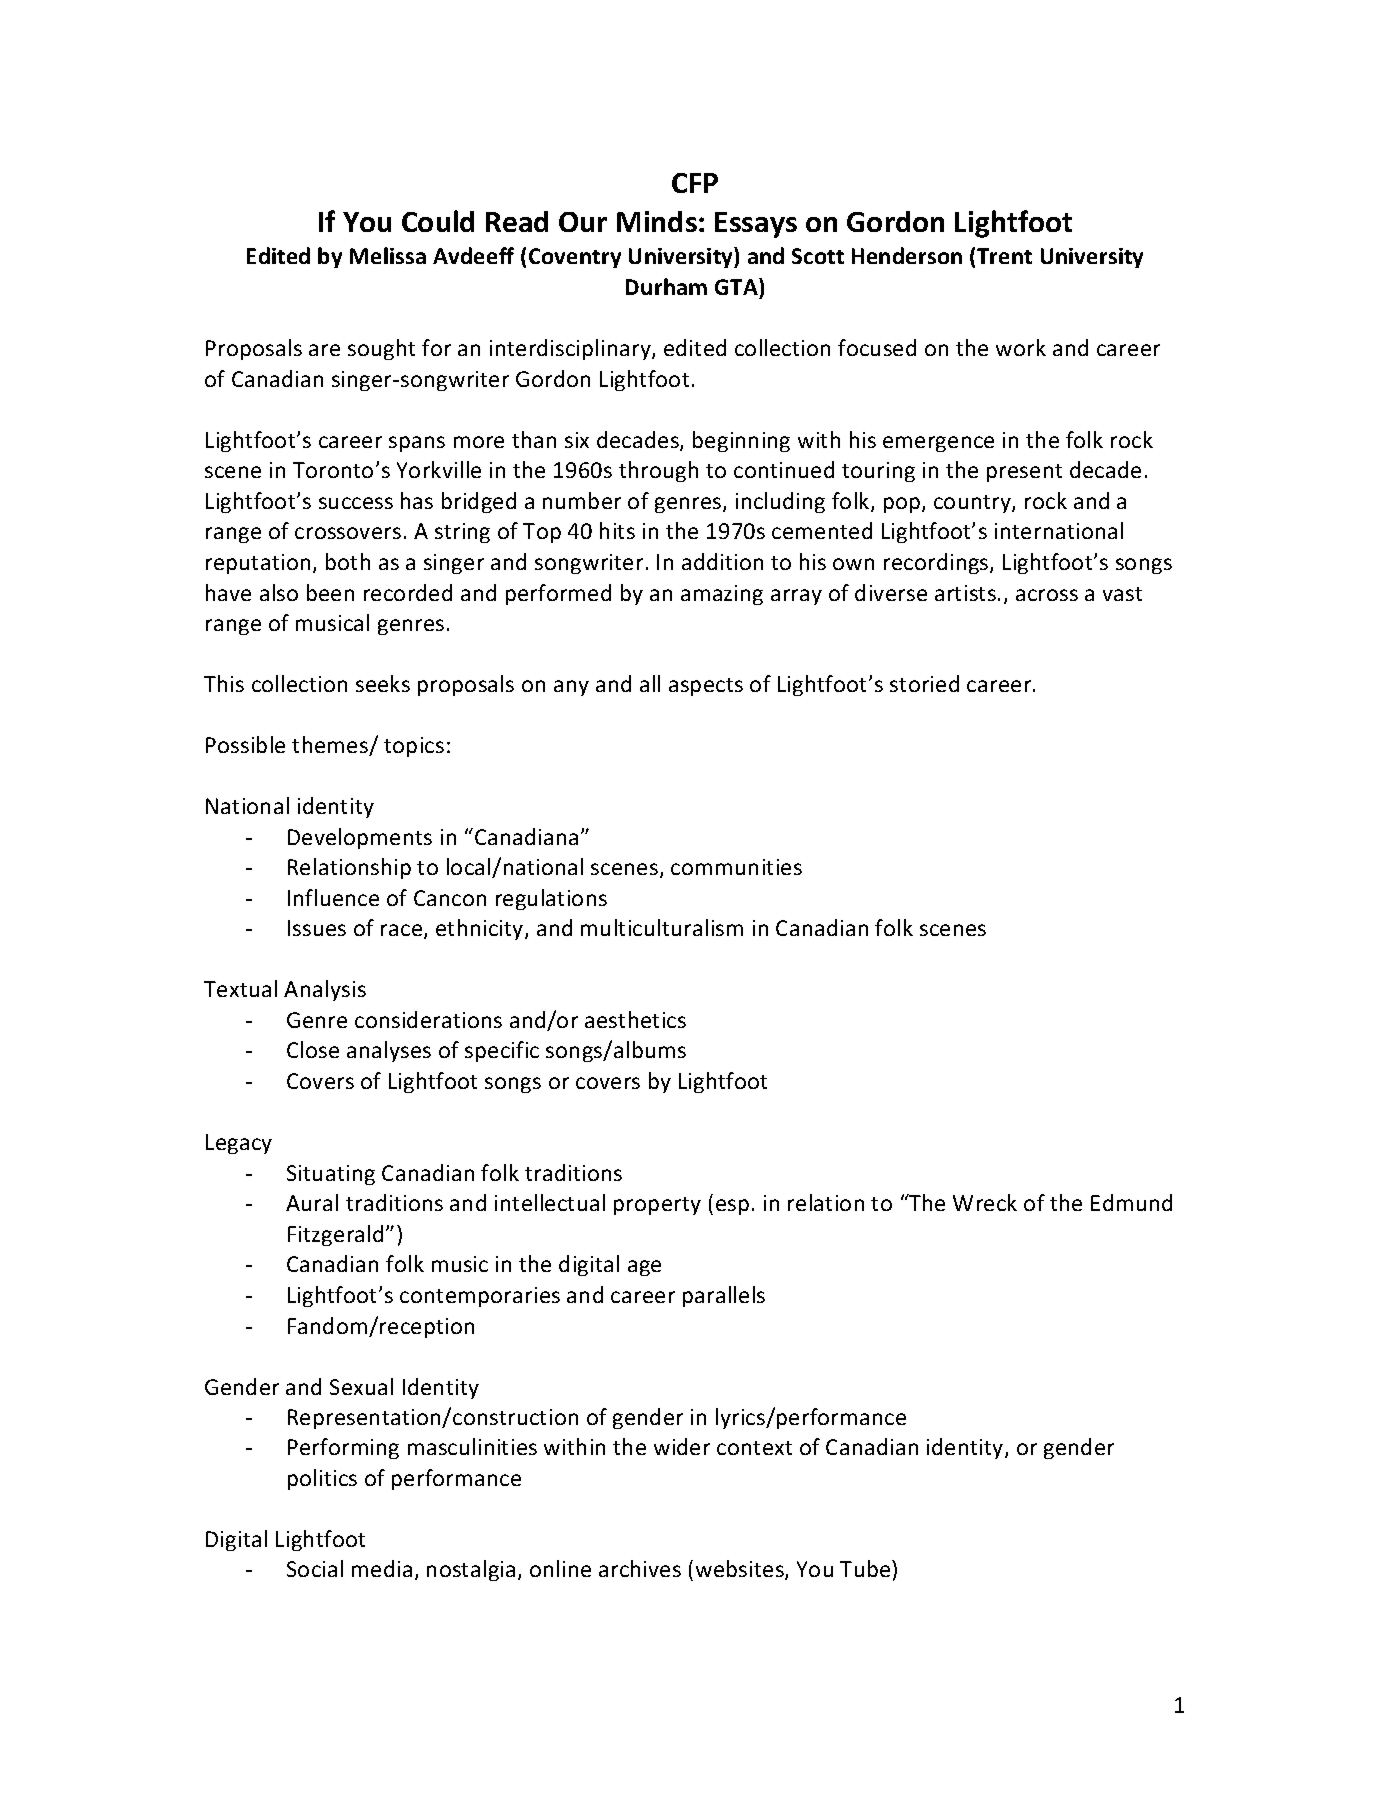 This screenshot has height=1801, width=1391. Describe the element at coordinates (866, 1568) in the screenshot. I see `Tube` at that location.
